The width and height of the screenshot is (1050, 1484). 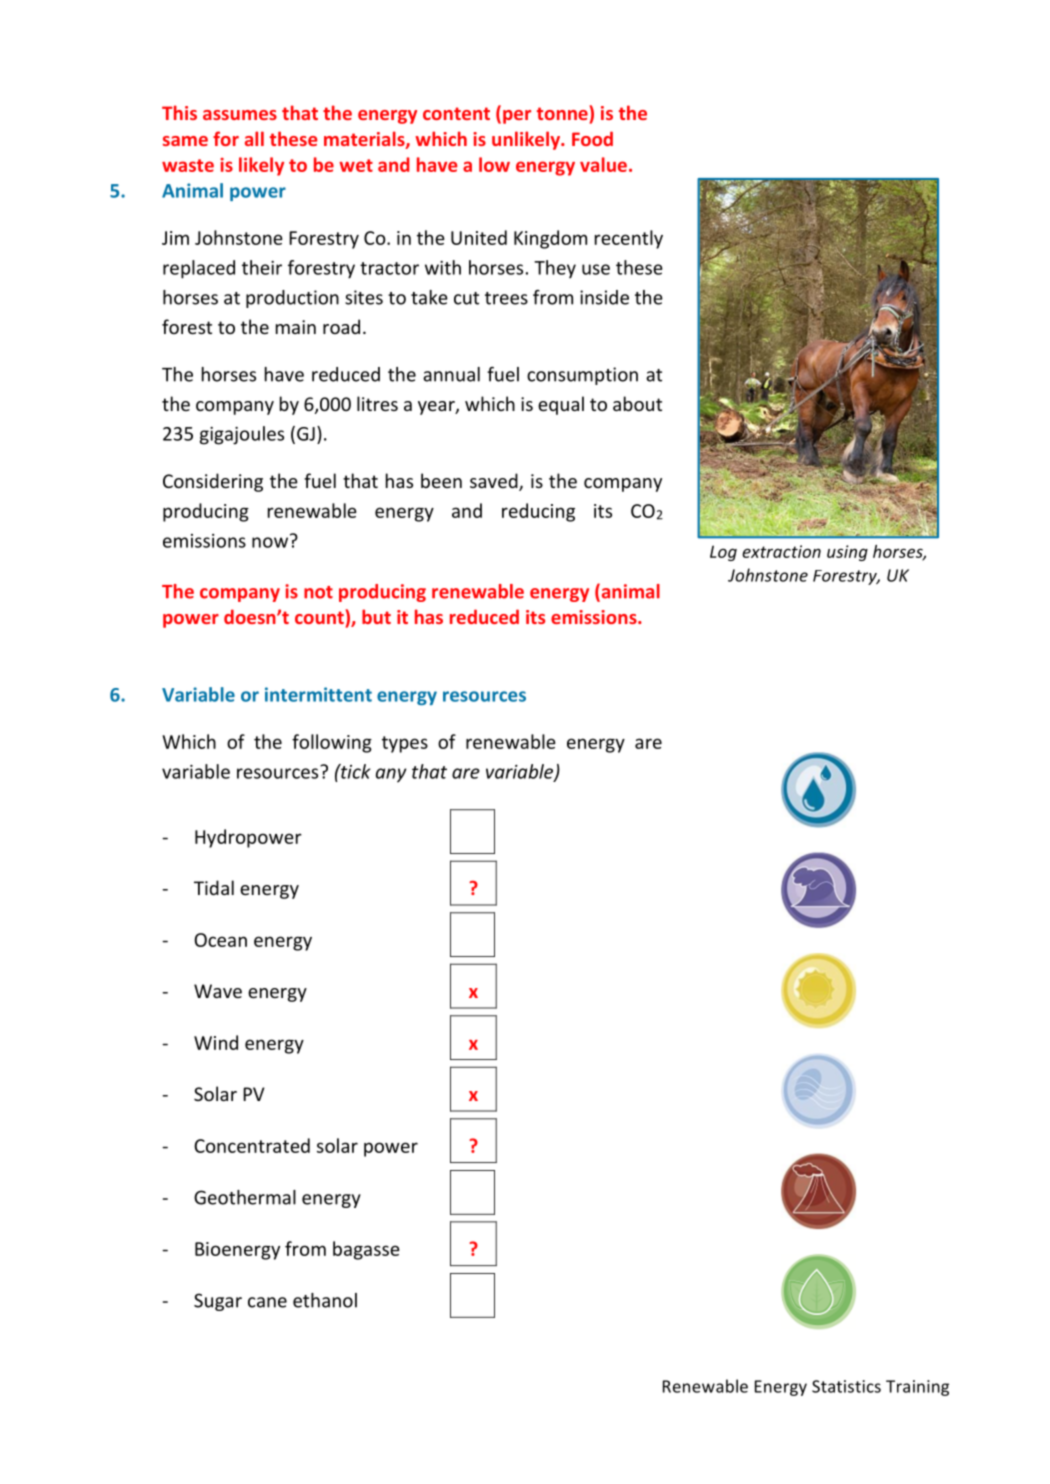 I want to click on using, so click(x=847, y=553).
